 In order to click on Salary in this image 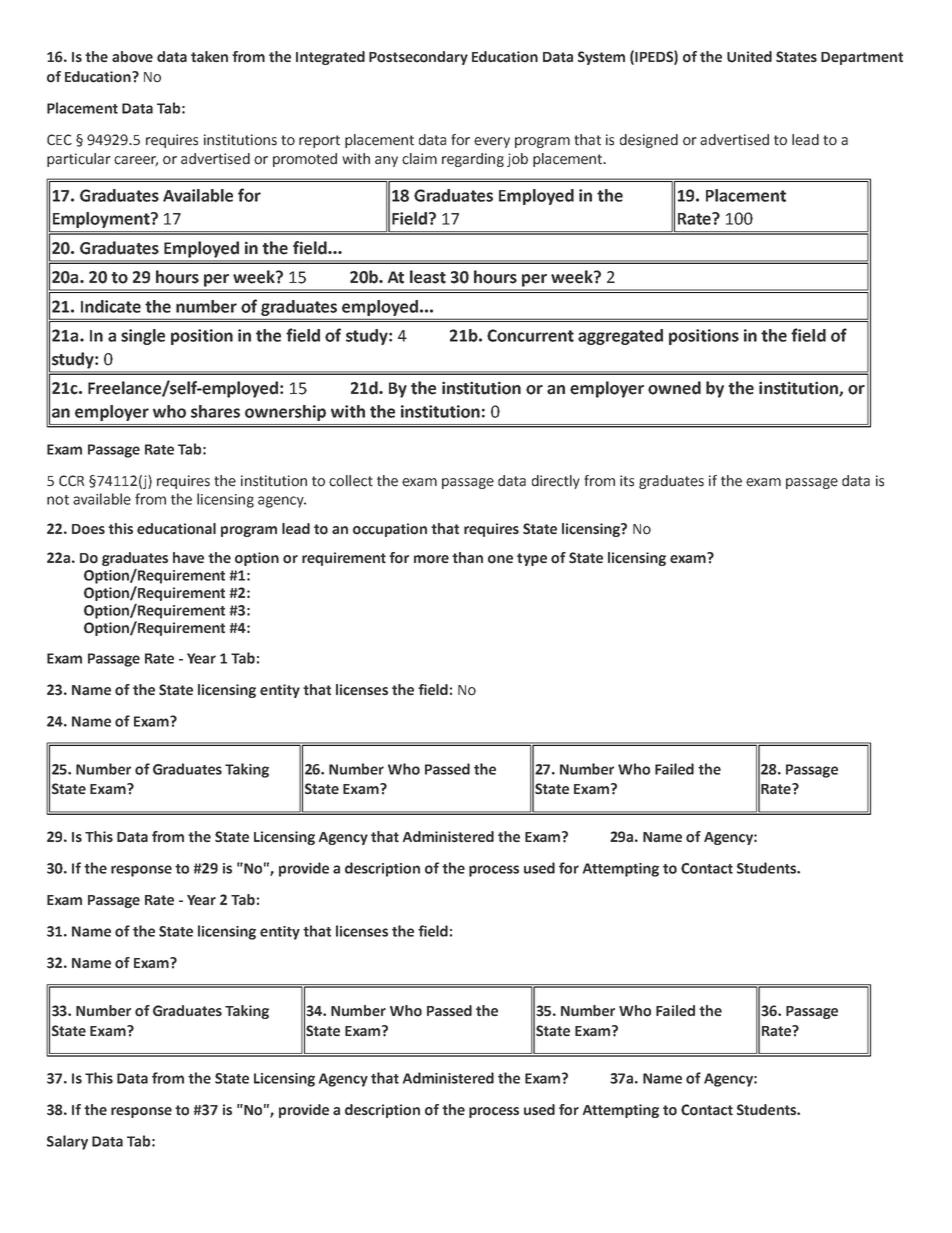, I will do `click(67, 1142)`.
